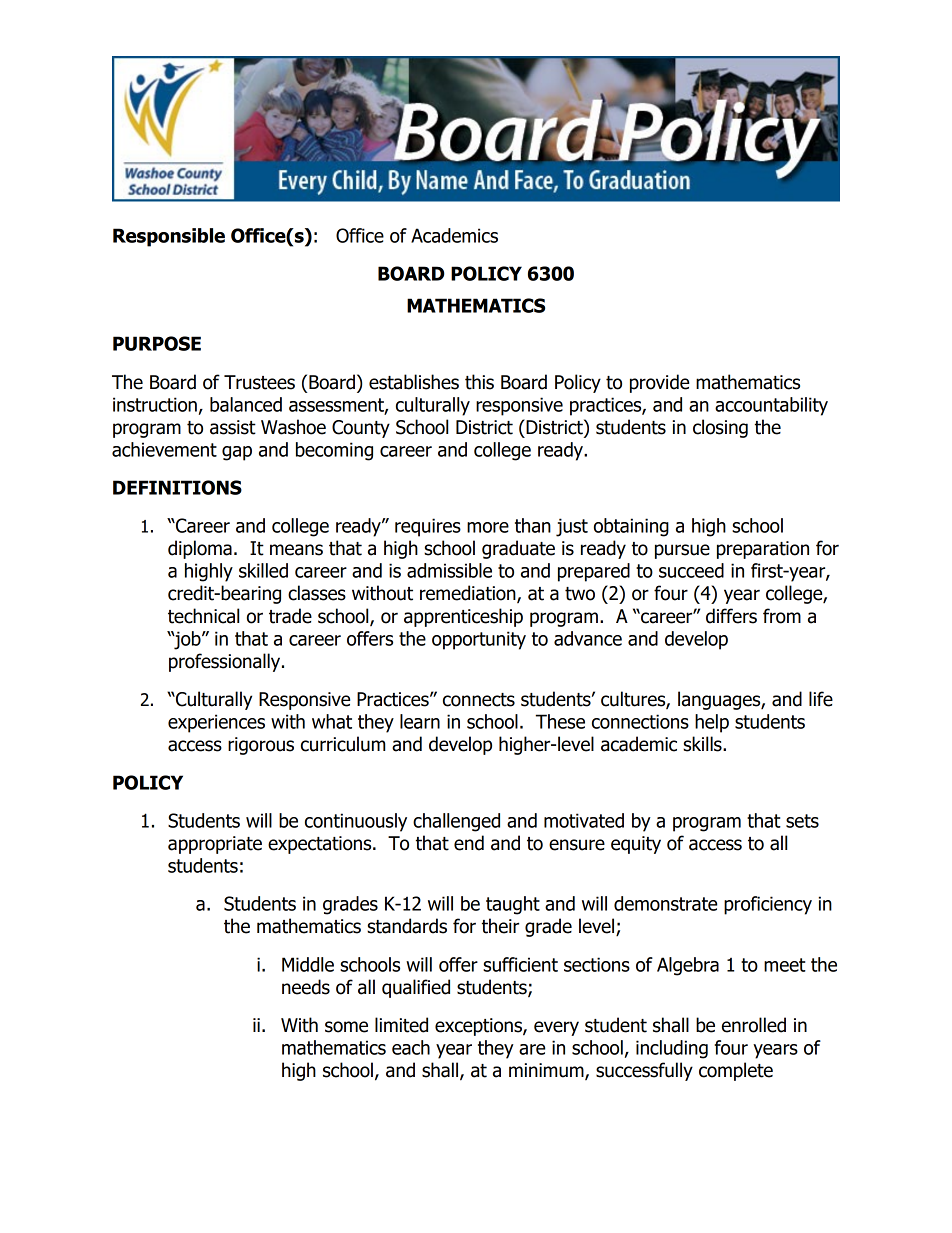  Describe the element at coordinates (456, 822) in the document. I see `challenged` at that location.
